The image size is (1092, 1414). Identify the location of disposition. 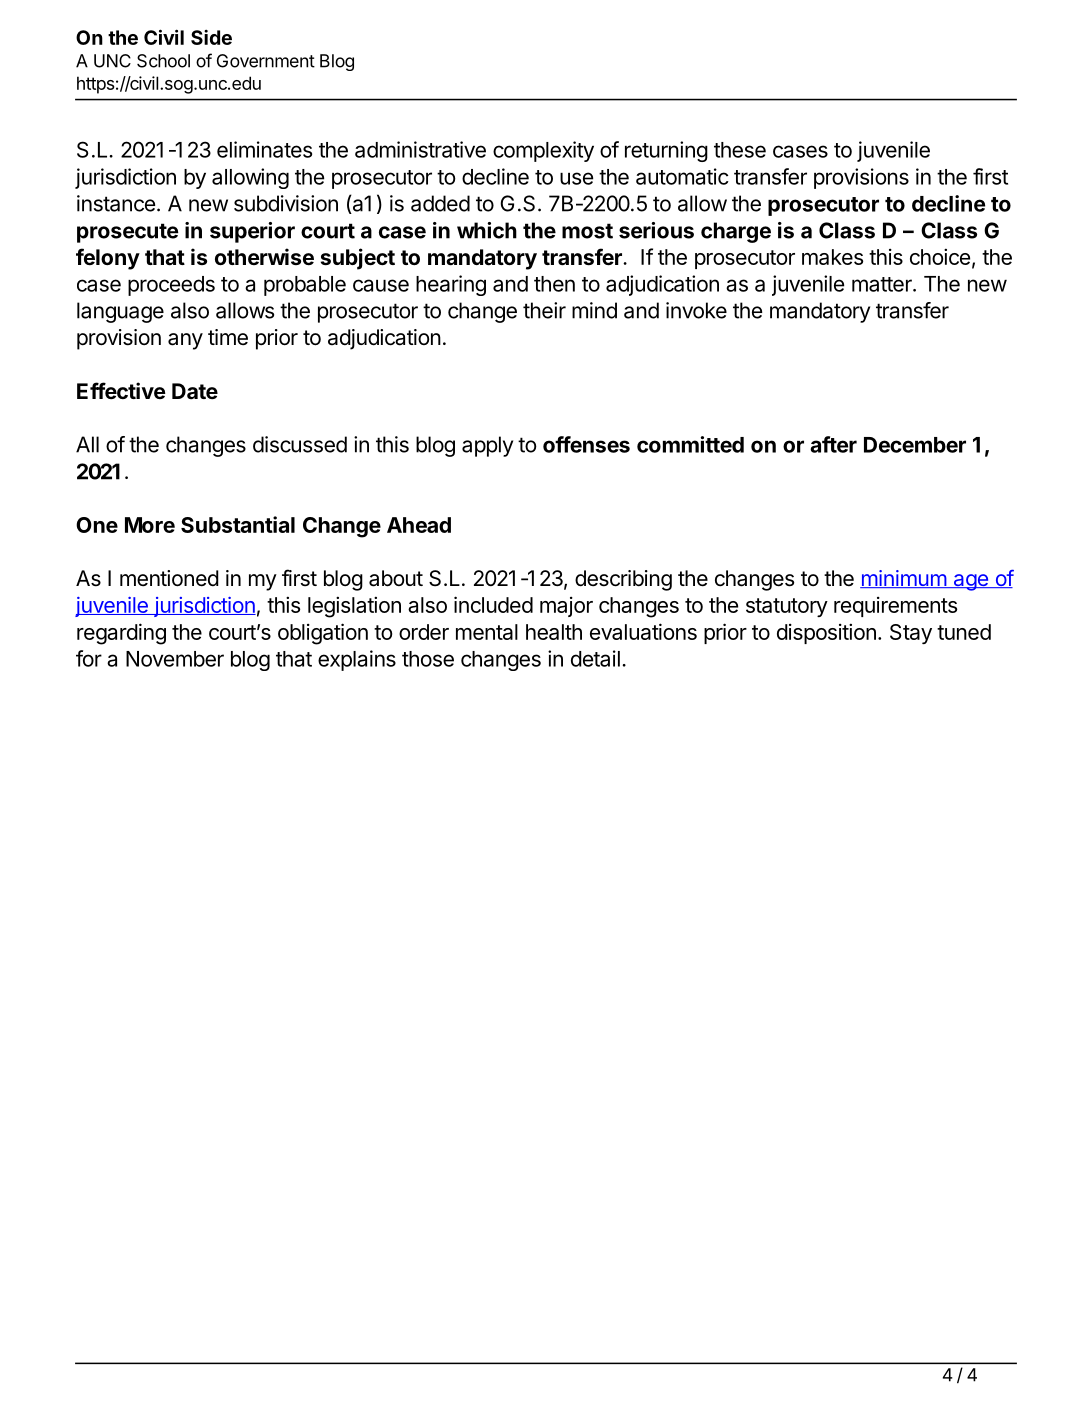
(826, 633).
